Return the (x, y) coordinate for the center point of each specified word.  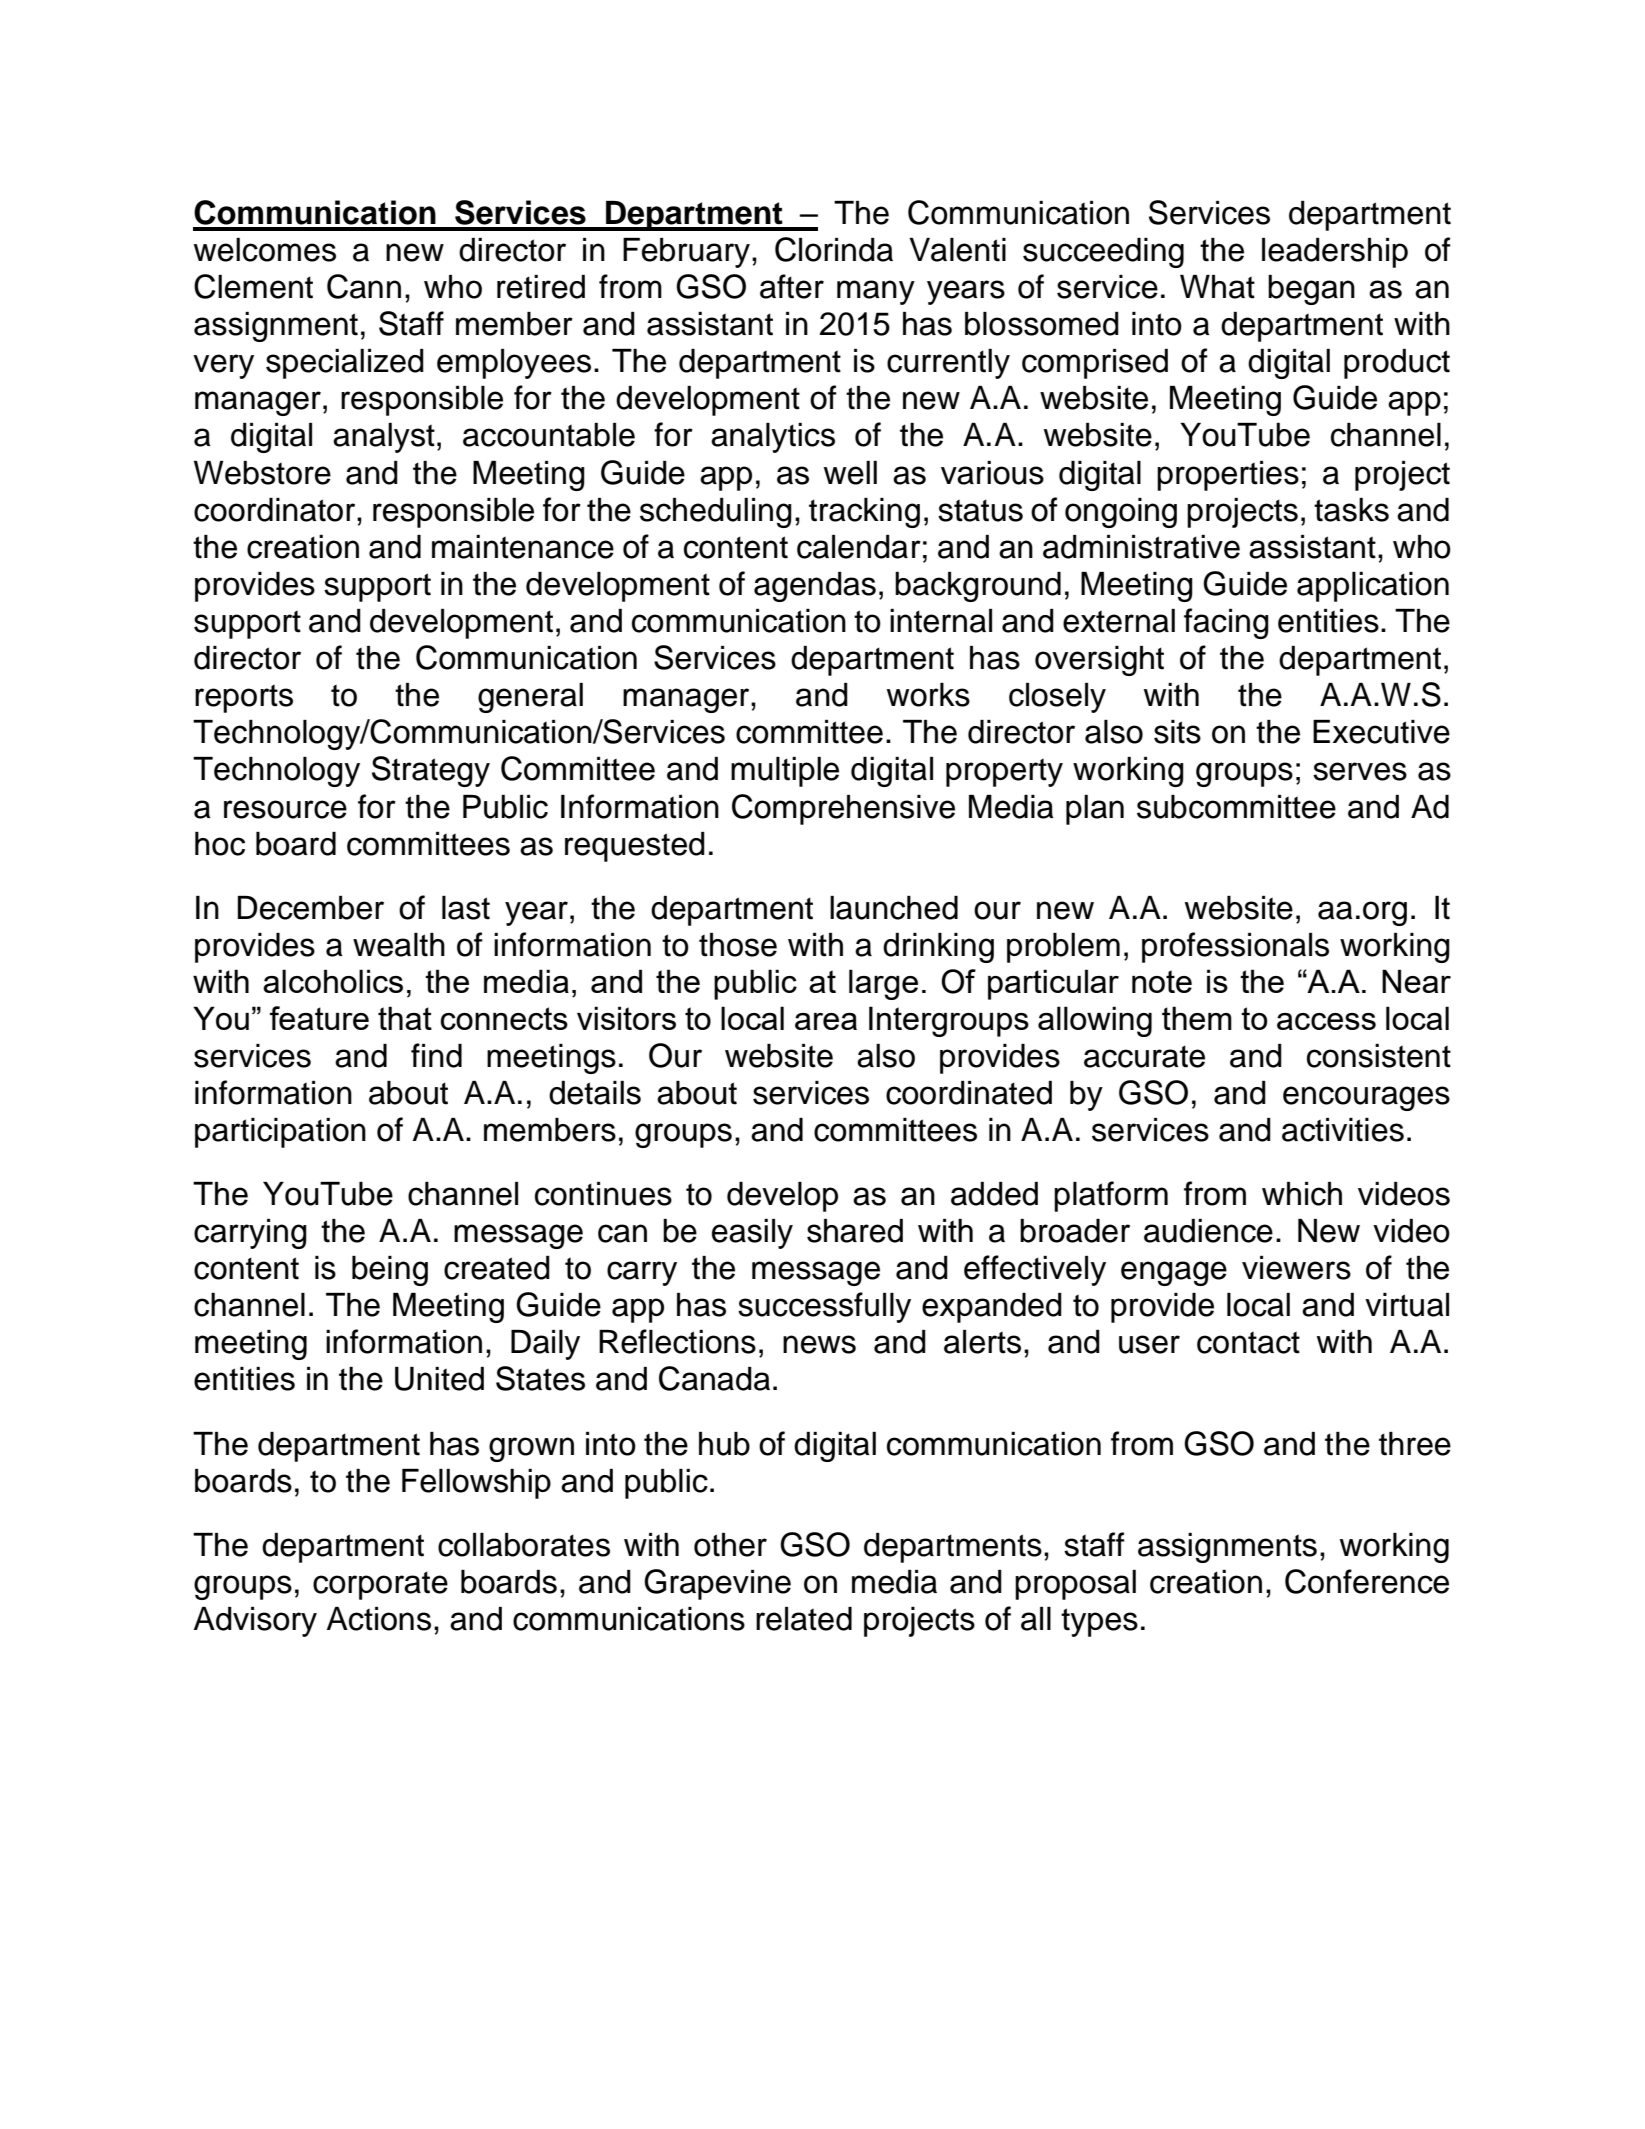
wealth (399, 945)
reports (244, 698)
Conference (1367, 1581)
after (792, 286)
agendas (815, 587)
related (804, 1619)
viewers (1296, 1268)
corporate (380, 1585)
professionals (1235, 947)
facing (1226, 623)
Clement (253, 286)
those (738, 945)
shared (855, 1231)
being (390, 1271)
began (1311, 290)
